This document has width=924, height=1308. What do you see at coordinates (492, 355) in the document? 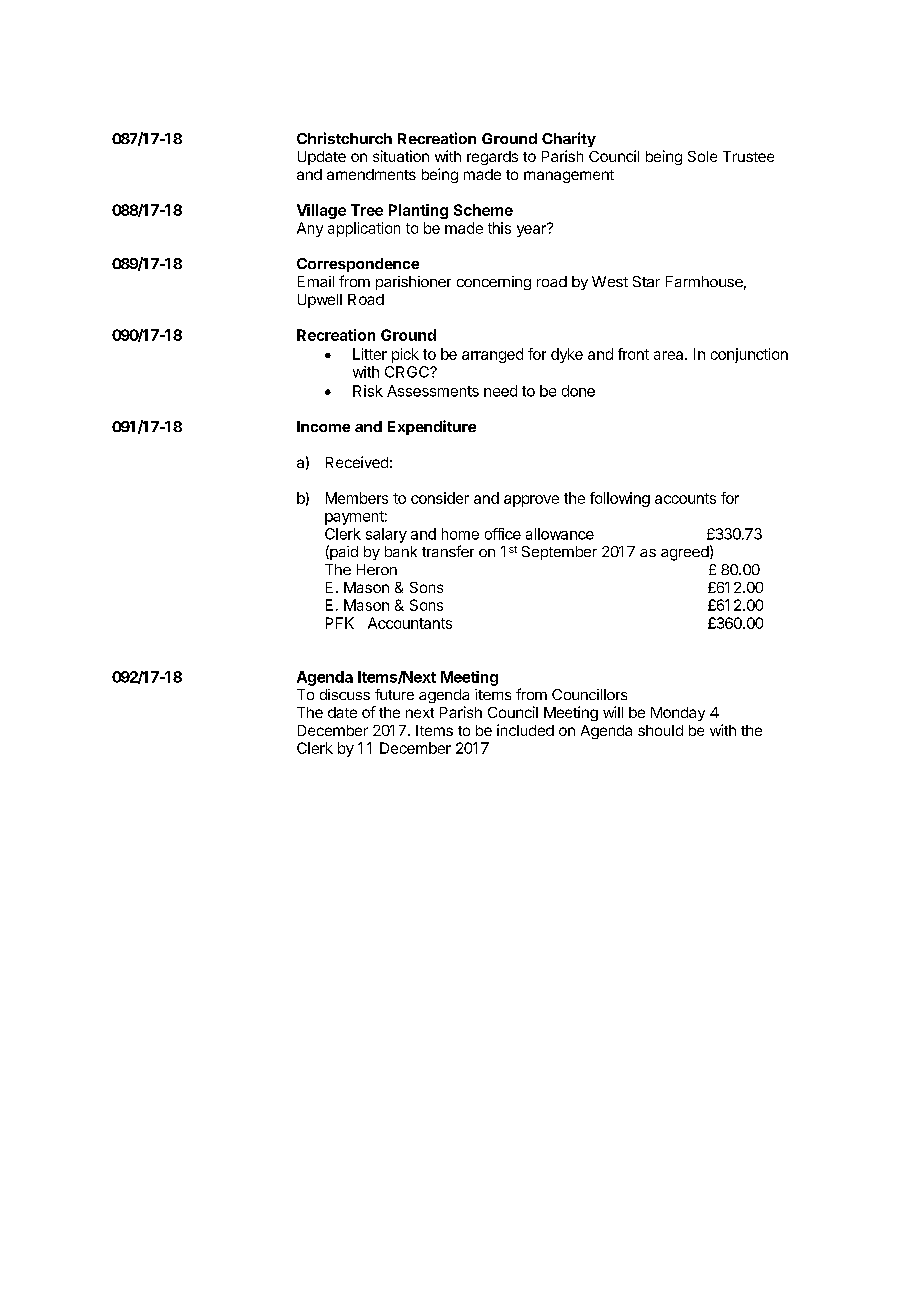
I see `arranged` at bounding box center [492, 355].
